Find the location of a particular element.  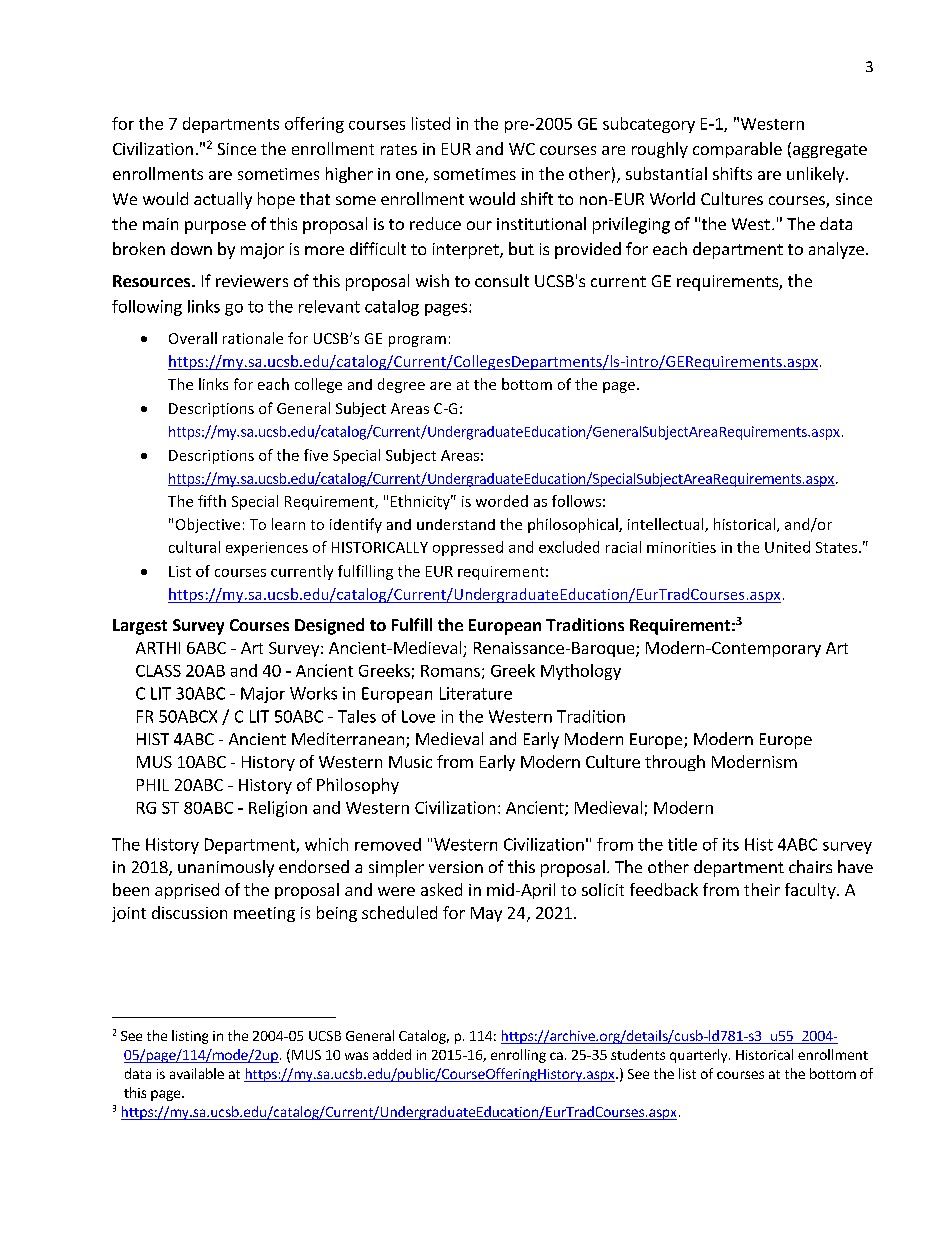

United is located at coordinates (787, 547).
